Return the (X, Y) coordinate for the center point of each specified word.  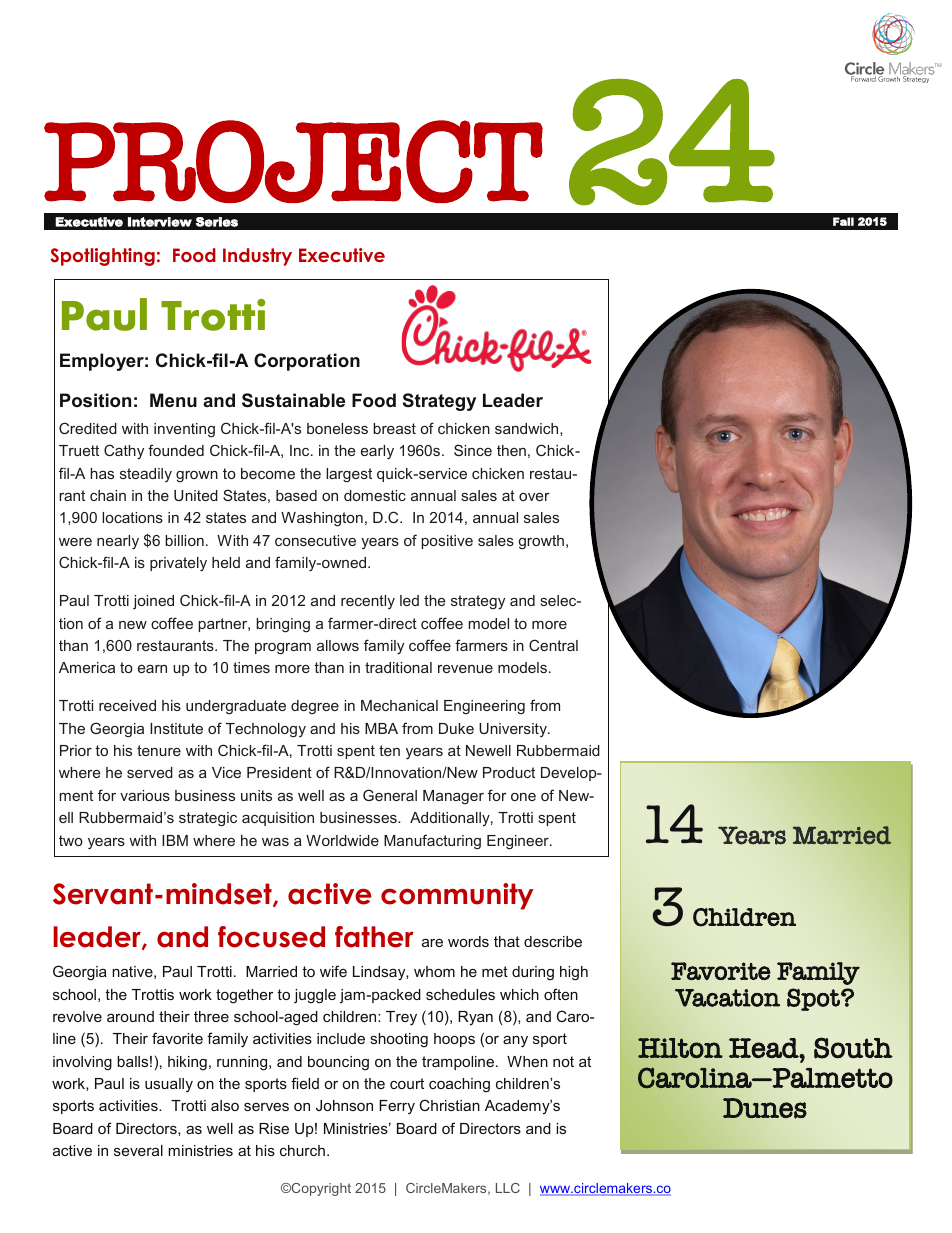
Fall (843, 221)
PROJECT (293, 161)
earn (152, 669)
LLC (508, 1188)
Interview (160, 222)
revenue (465, 669)
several (138, 1150)
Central (553, 645)
